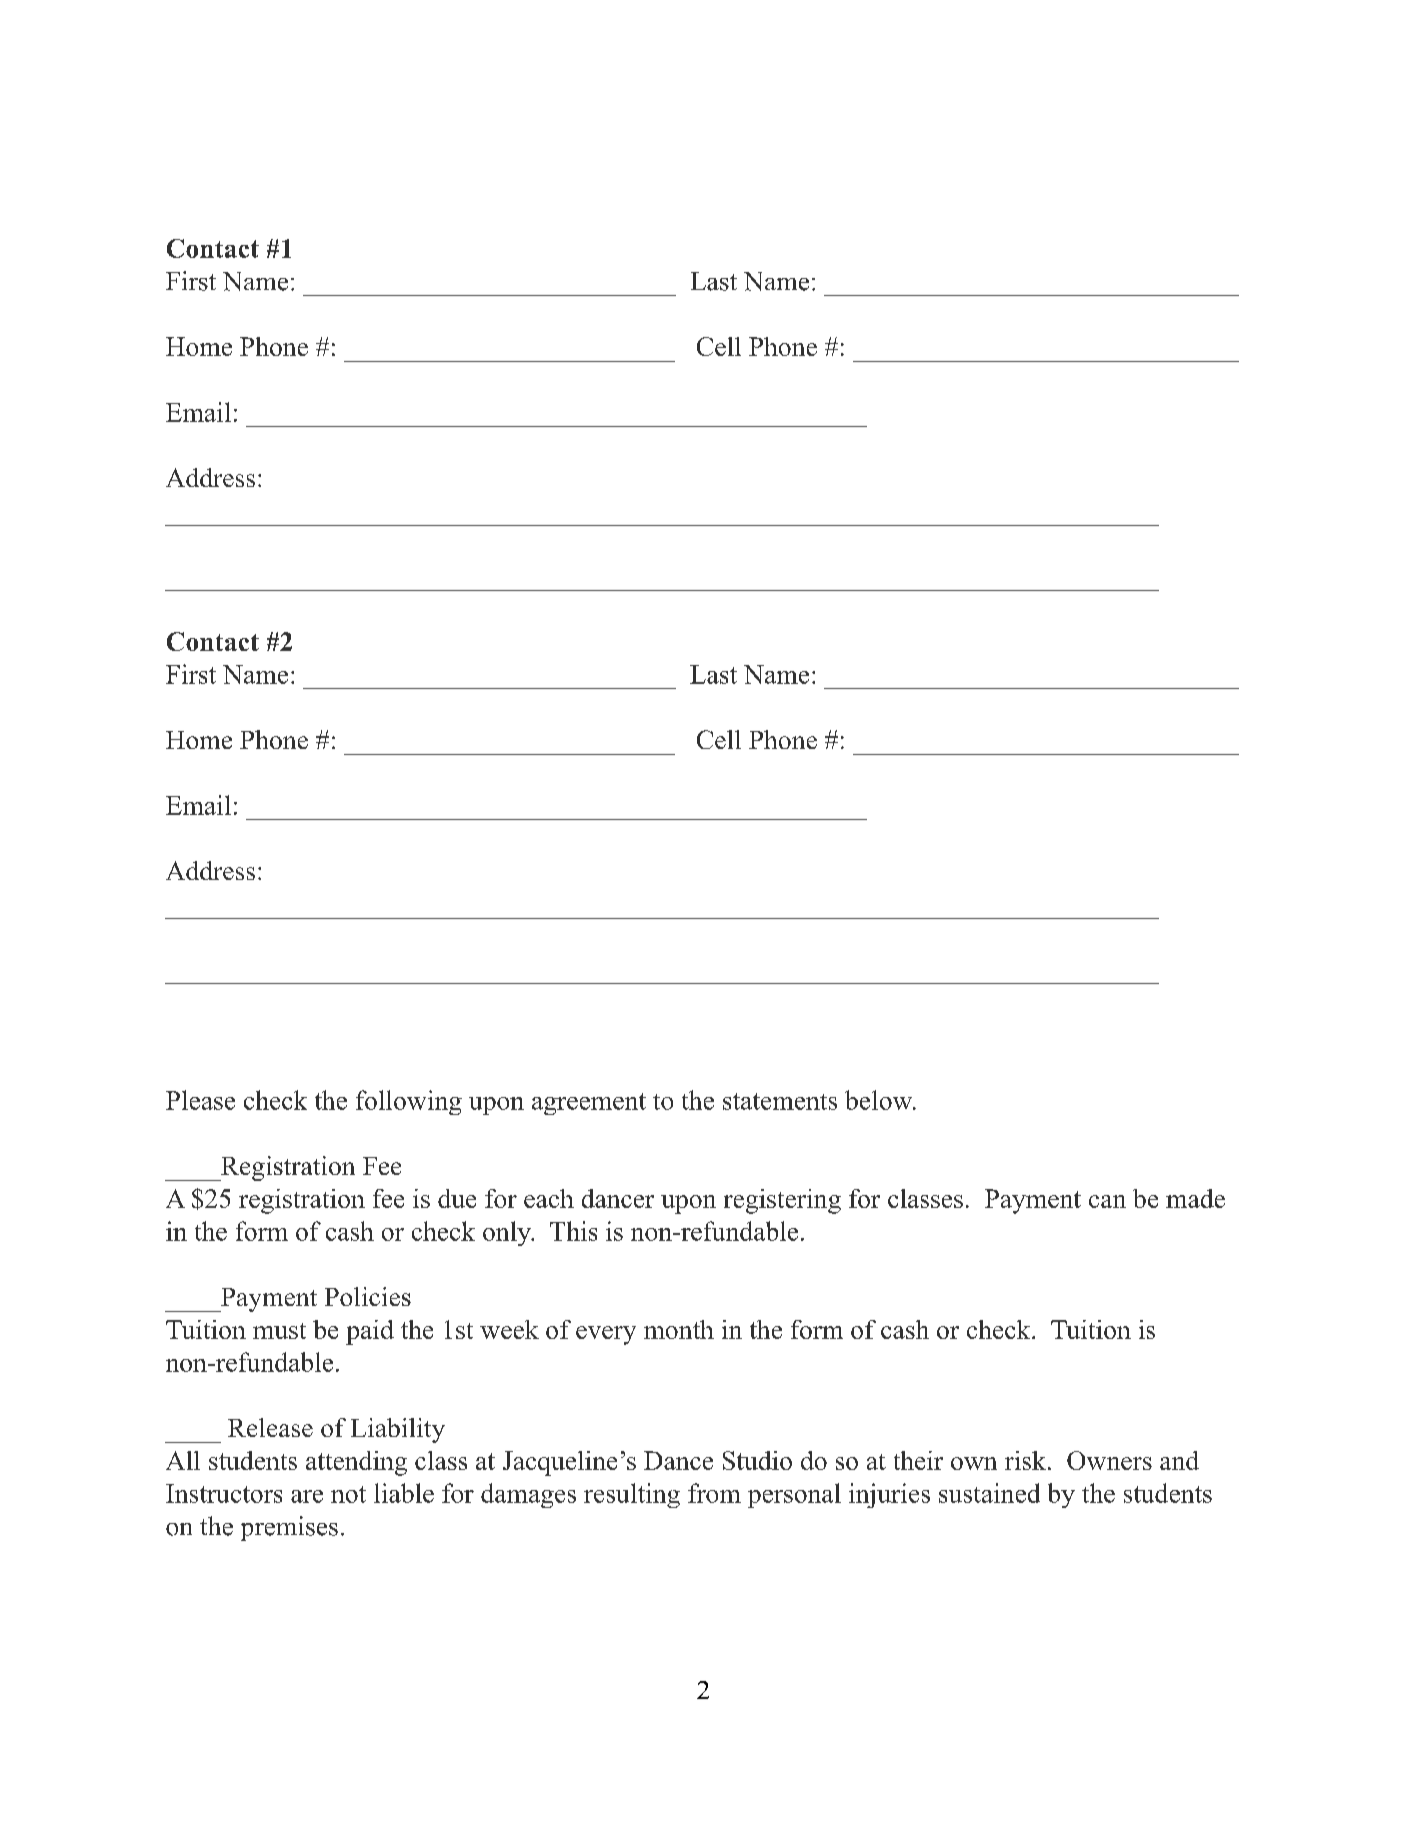  I want to click on following, so click(409, 1102).
